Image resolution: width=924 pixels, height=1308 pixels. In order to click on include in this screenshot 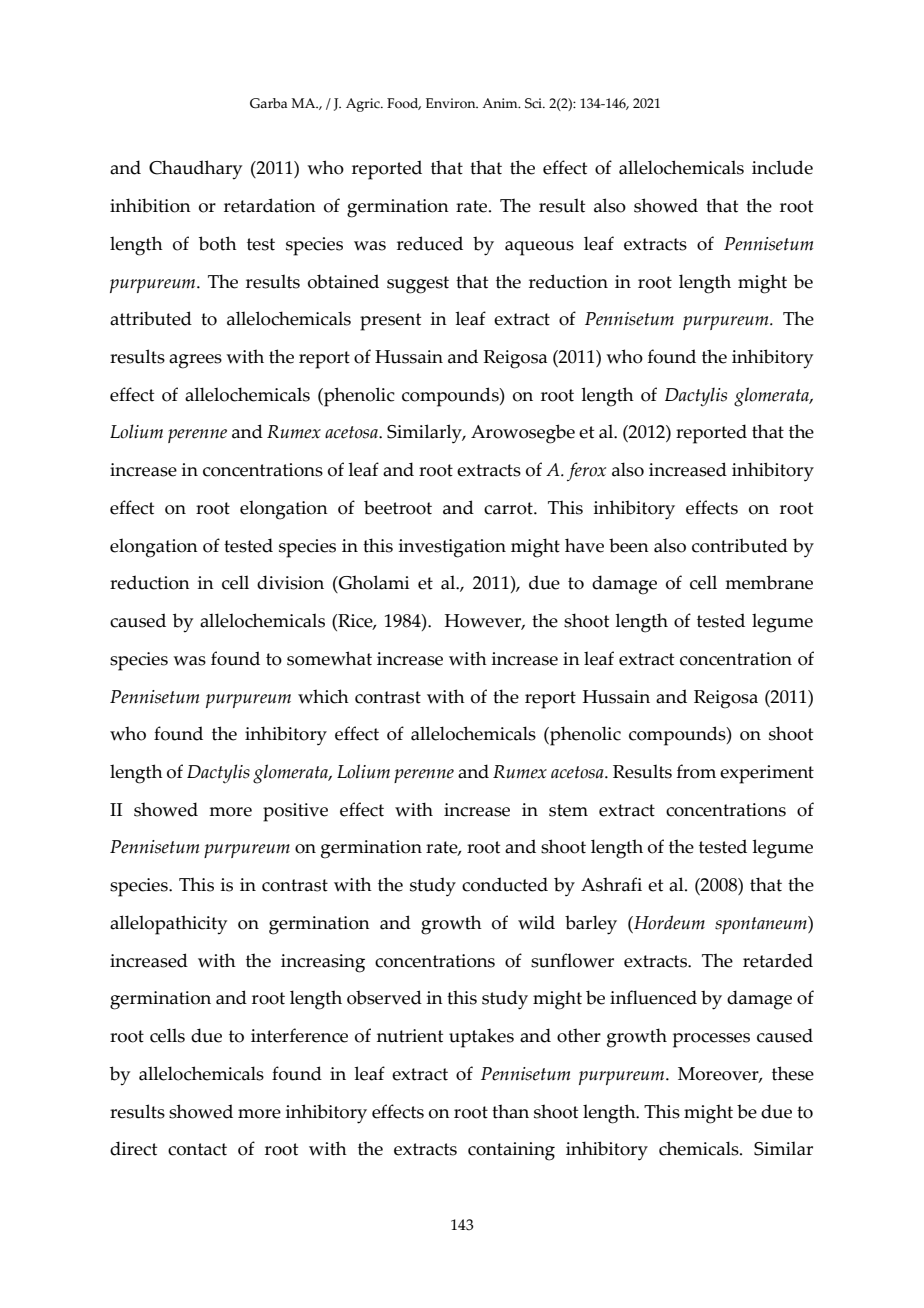, I will do `click(782, 167)`.
